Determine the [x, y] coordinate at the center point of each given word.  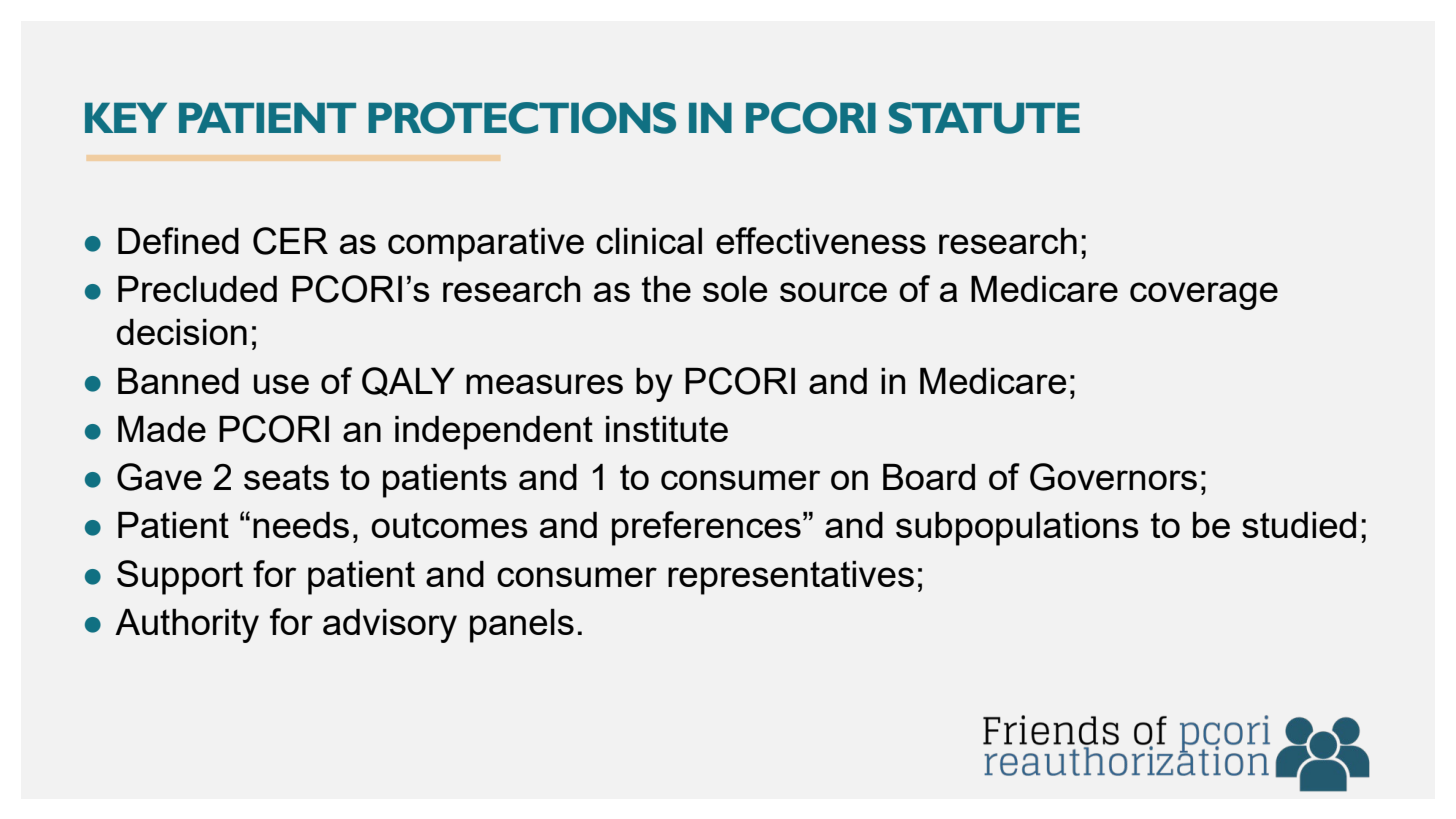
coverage [1204, 296]
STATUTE [984, 118]
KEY [126, 117]
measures [544, 384]
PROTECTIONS [522, 118]
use [281, 384]
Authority [187, 626]
